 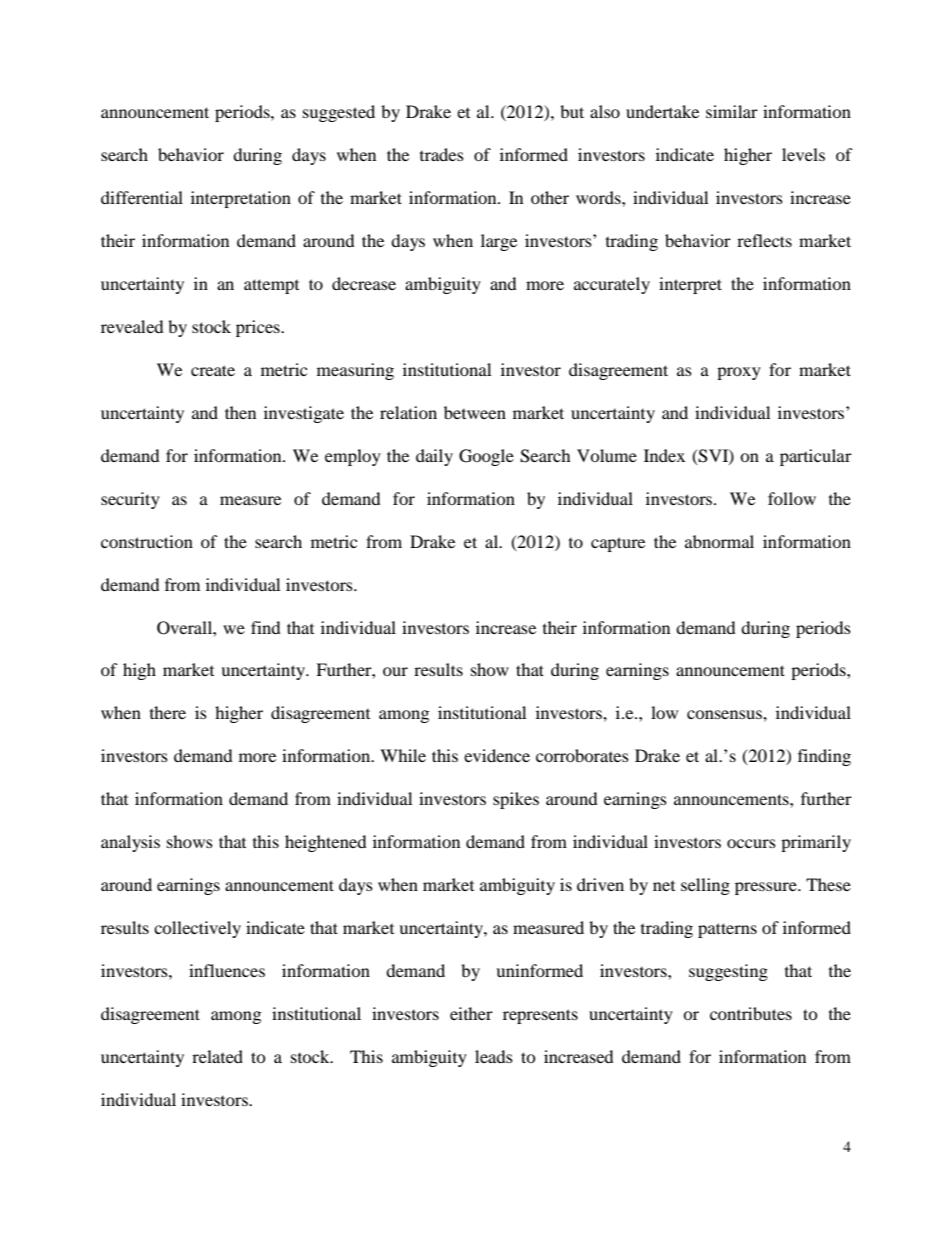 I want to click on trades, so click(x=442, y=154).
